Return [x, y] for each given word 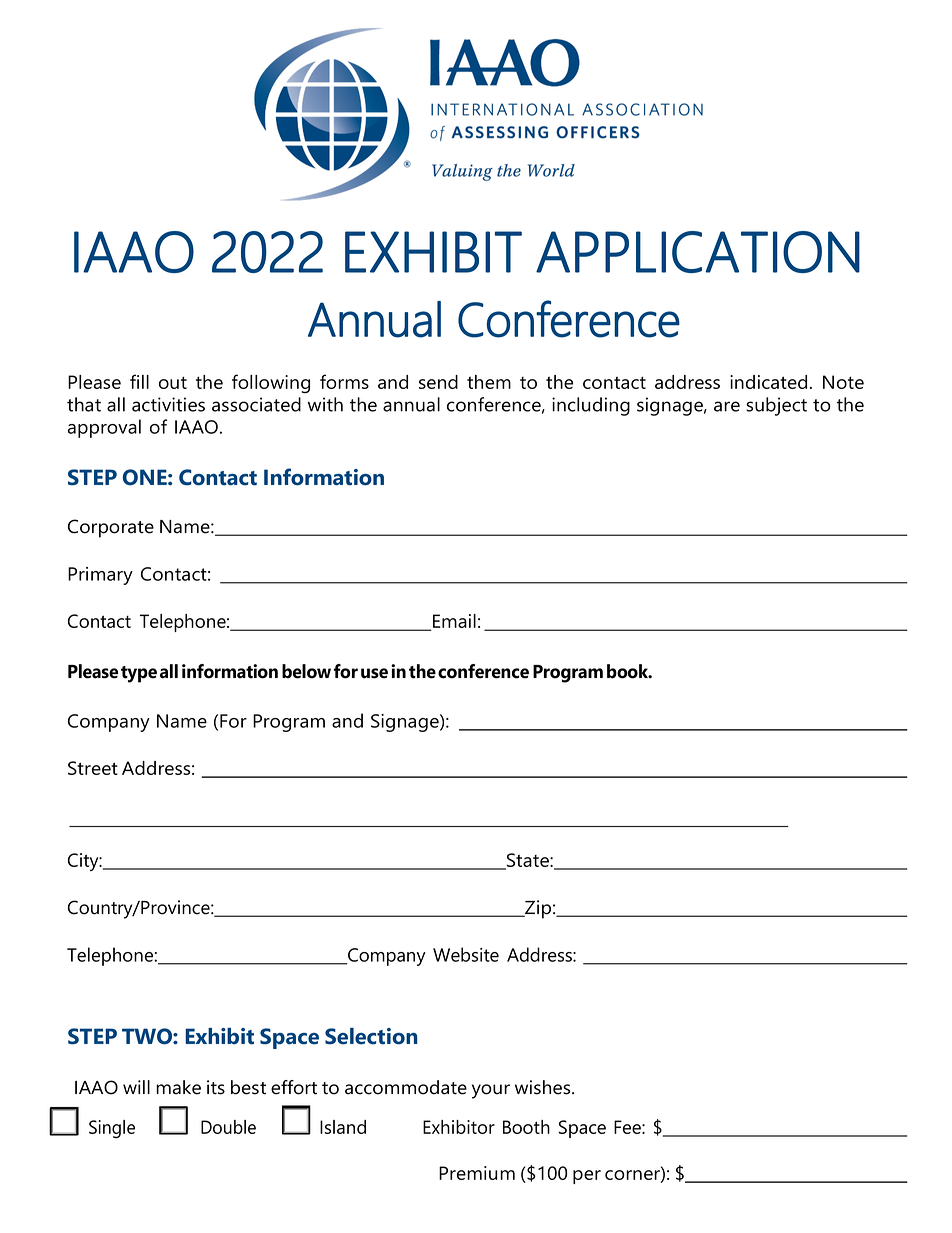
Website [466, 954]
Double [228, 1127]
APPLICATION [698, 252]
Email [453, 622]
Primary [100, 576]
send [438, 382]
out [173, 383]
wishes [544, 1087]
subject [776, 406]
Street [93, 768]
